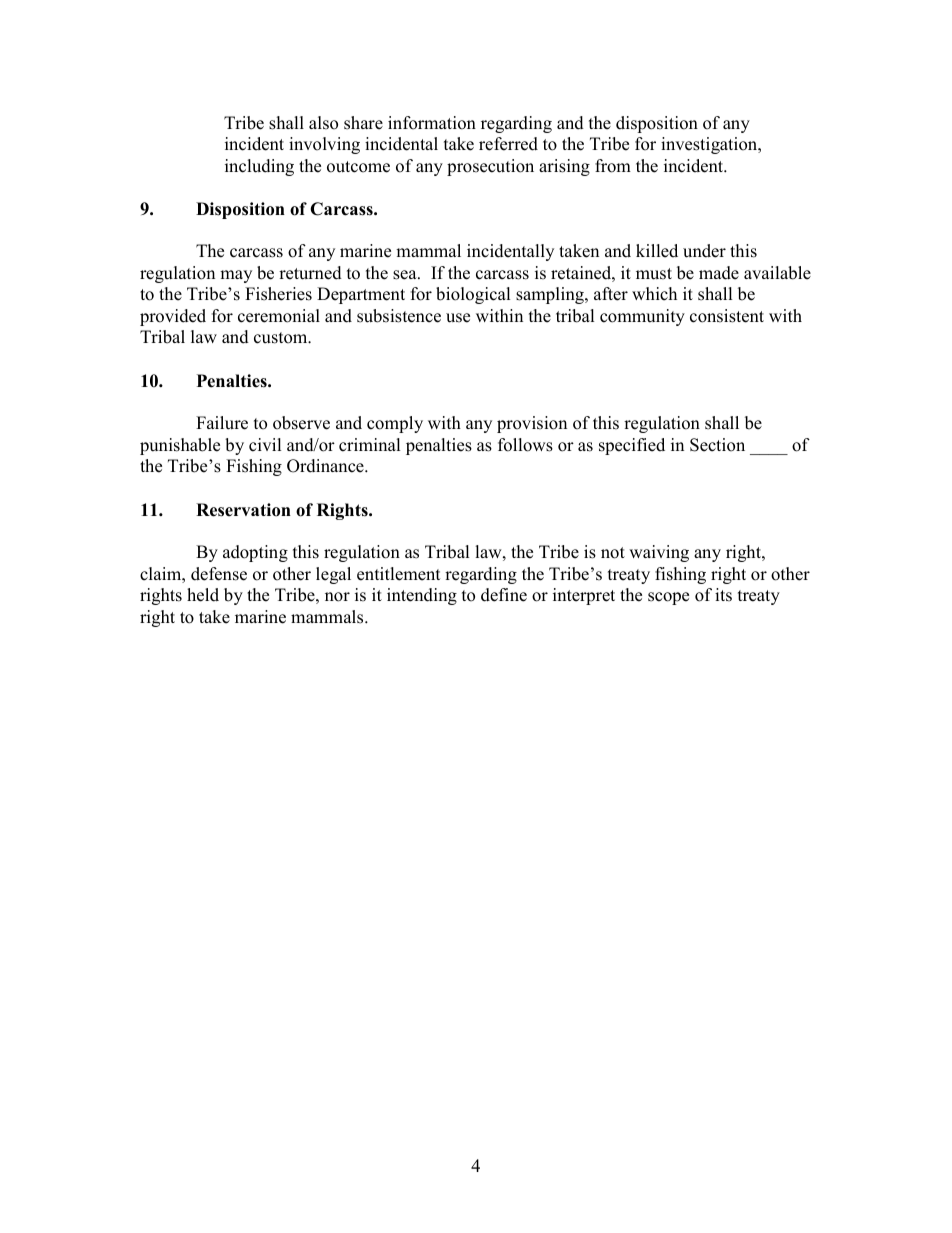  Describe the element at coordinates (508, 144) in the image. I see `referred` at that location.
